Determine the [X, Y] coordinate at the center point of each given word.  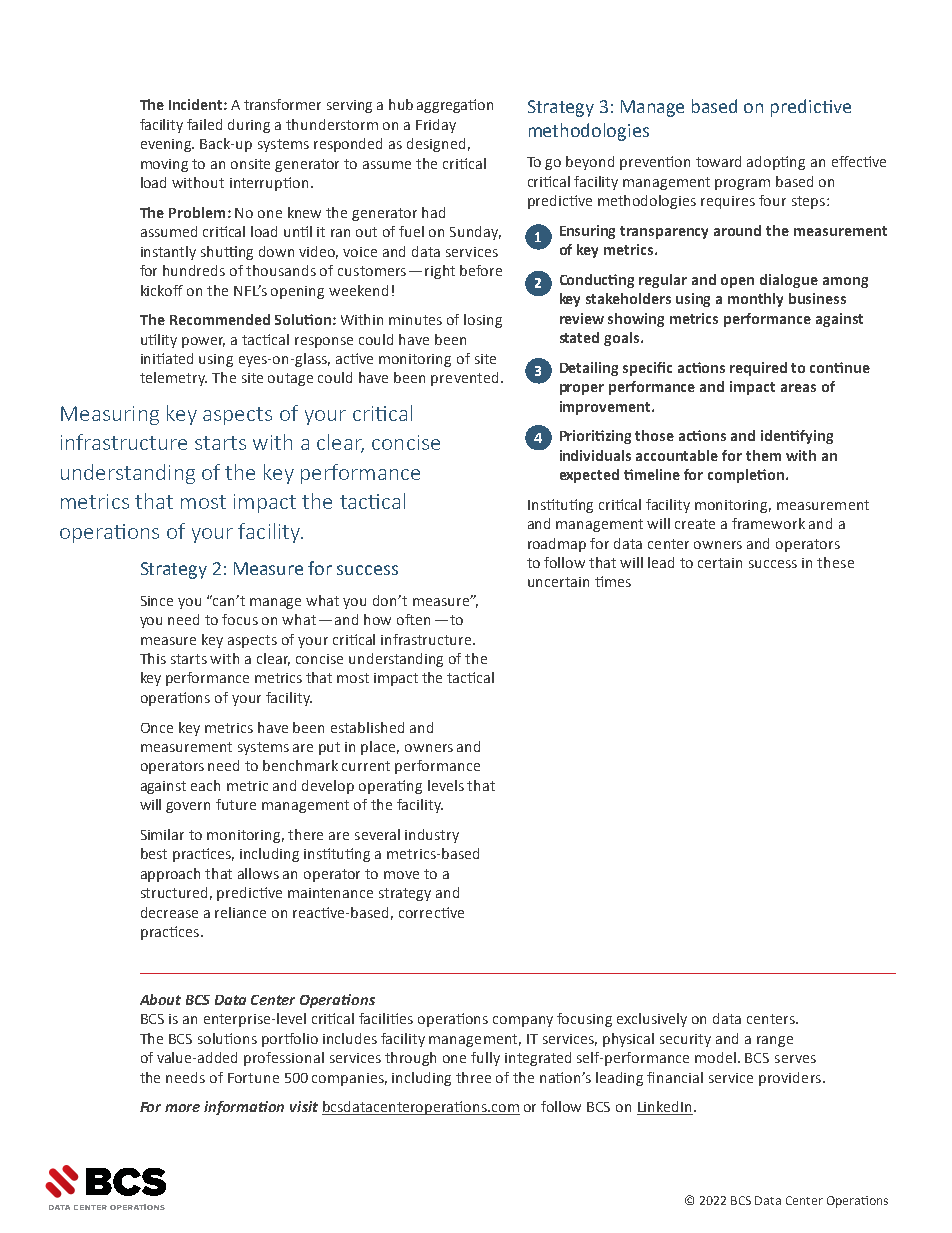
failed [204, 124]
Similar [162, 834]
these [835, 562]
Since [157, 601]
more [182, 1108]
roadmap [557, 545]
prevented [464, 379]
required [758, 369]
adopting [776, 163]
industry [432, 836]
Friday [436, 126]
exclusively [652, 1020]
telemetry [173, 379]
